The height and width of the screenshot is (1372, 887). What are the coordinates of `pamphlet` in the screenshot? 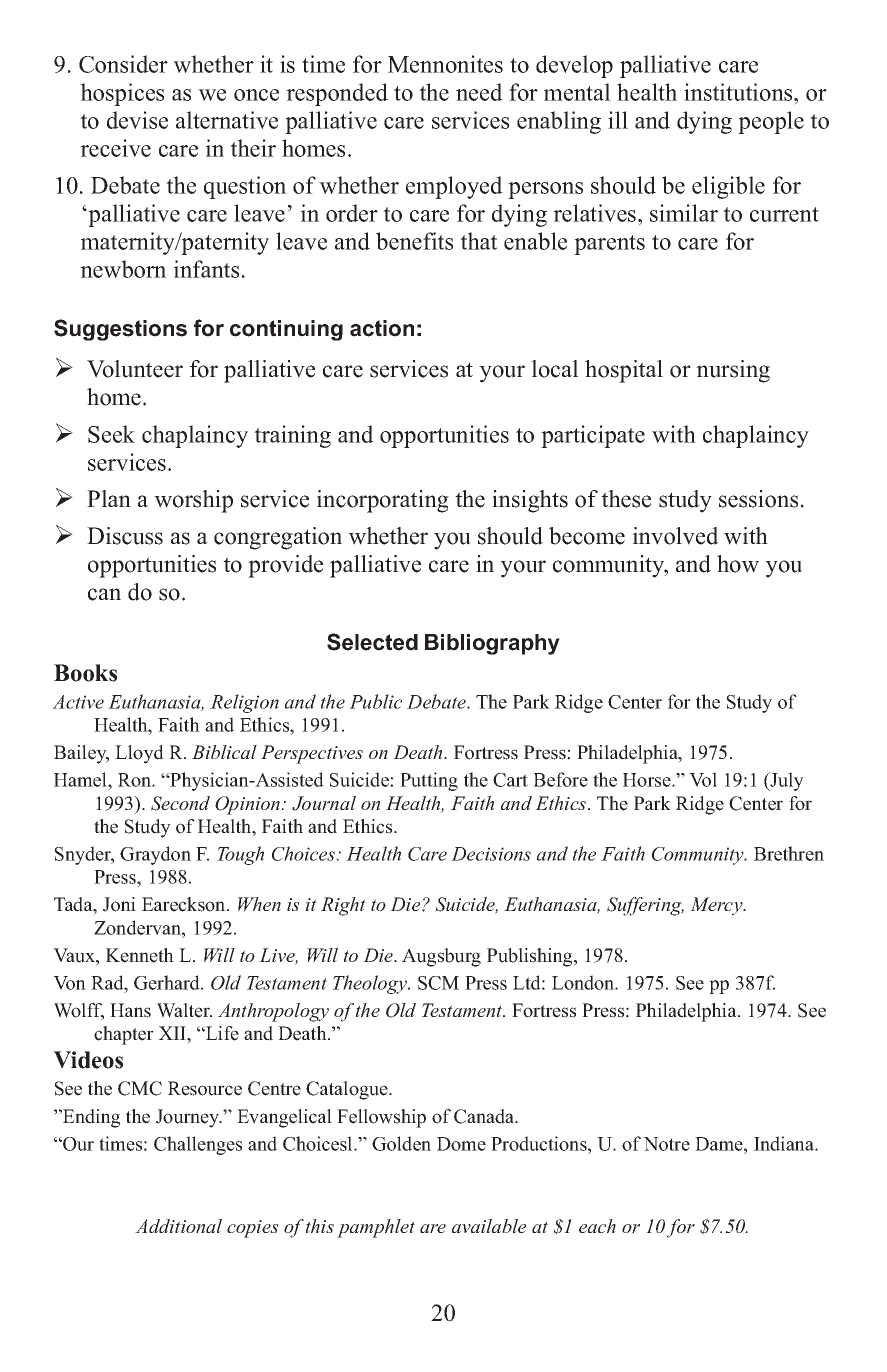 It's located at (376, 1228).
